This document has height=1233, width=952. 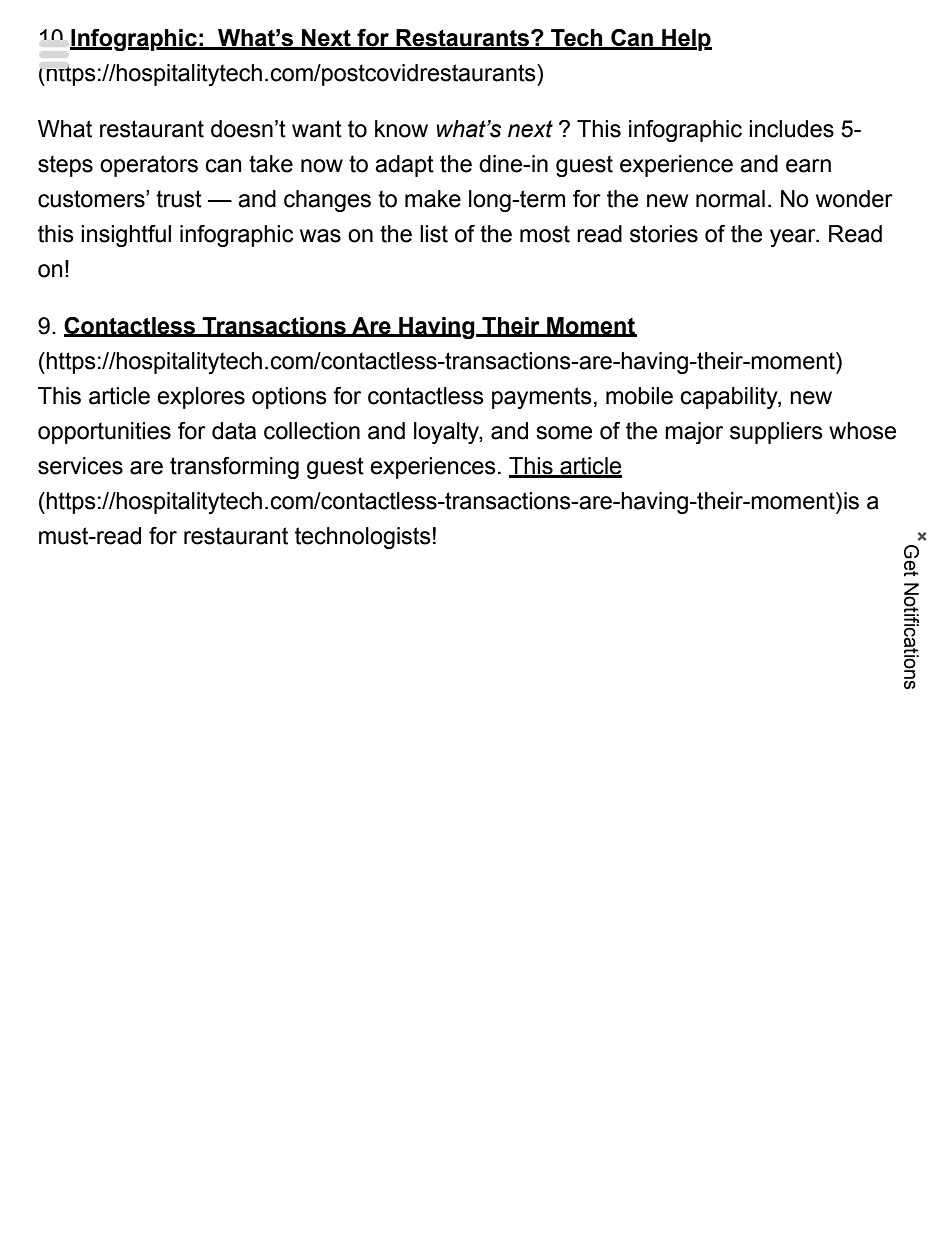 I want to click on some, so click(x=564, y=433).
